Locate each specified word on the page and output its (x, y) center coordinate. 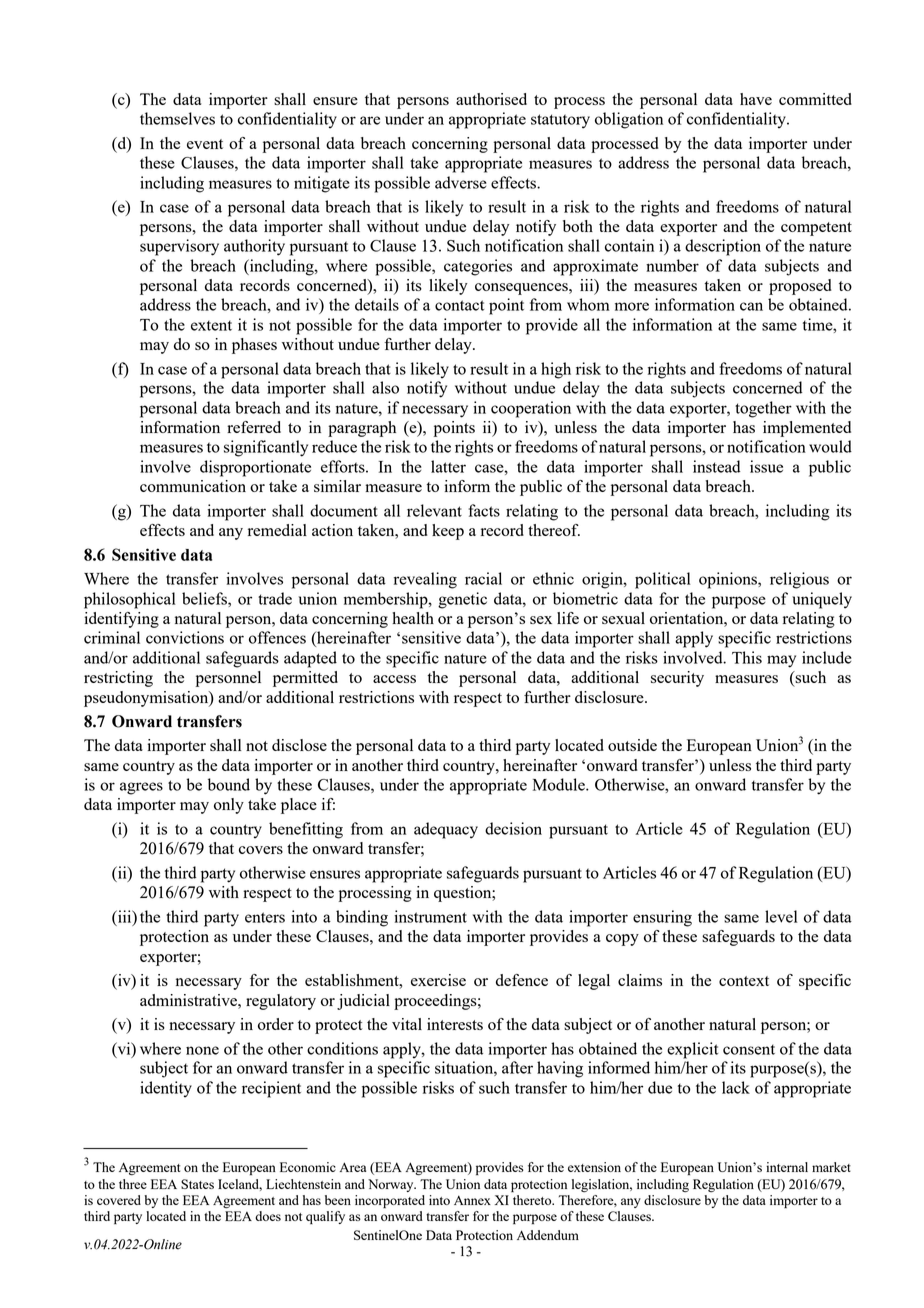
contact (459, 305)
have (756, 99)
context (744, 981)
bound (229, 784)
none (202, 1050)
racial (483, 578)
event (205, 144)
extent (211, 325)
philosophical (130, 600)
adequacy (446, 830)
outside (632, 745)
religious (799, 580)
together (763, 409)
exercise (438, 980)
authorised (491, 99)
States (197, 1184)
